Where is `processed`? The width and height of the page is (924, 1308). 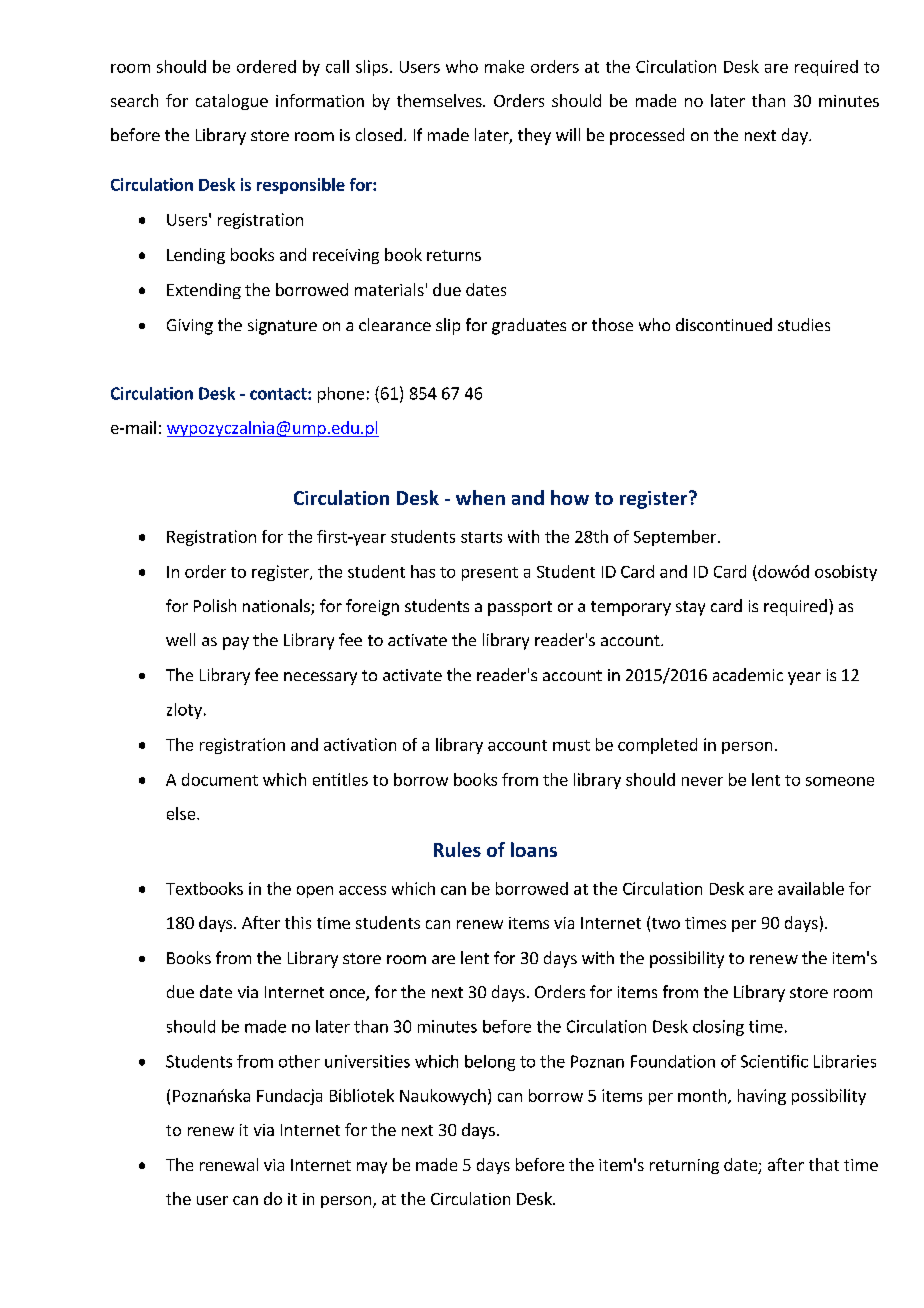
processed is located at coordinates (647, 136).
